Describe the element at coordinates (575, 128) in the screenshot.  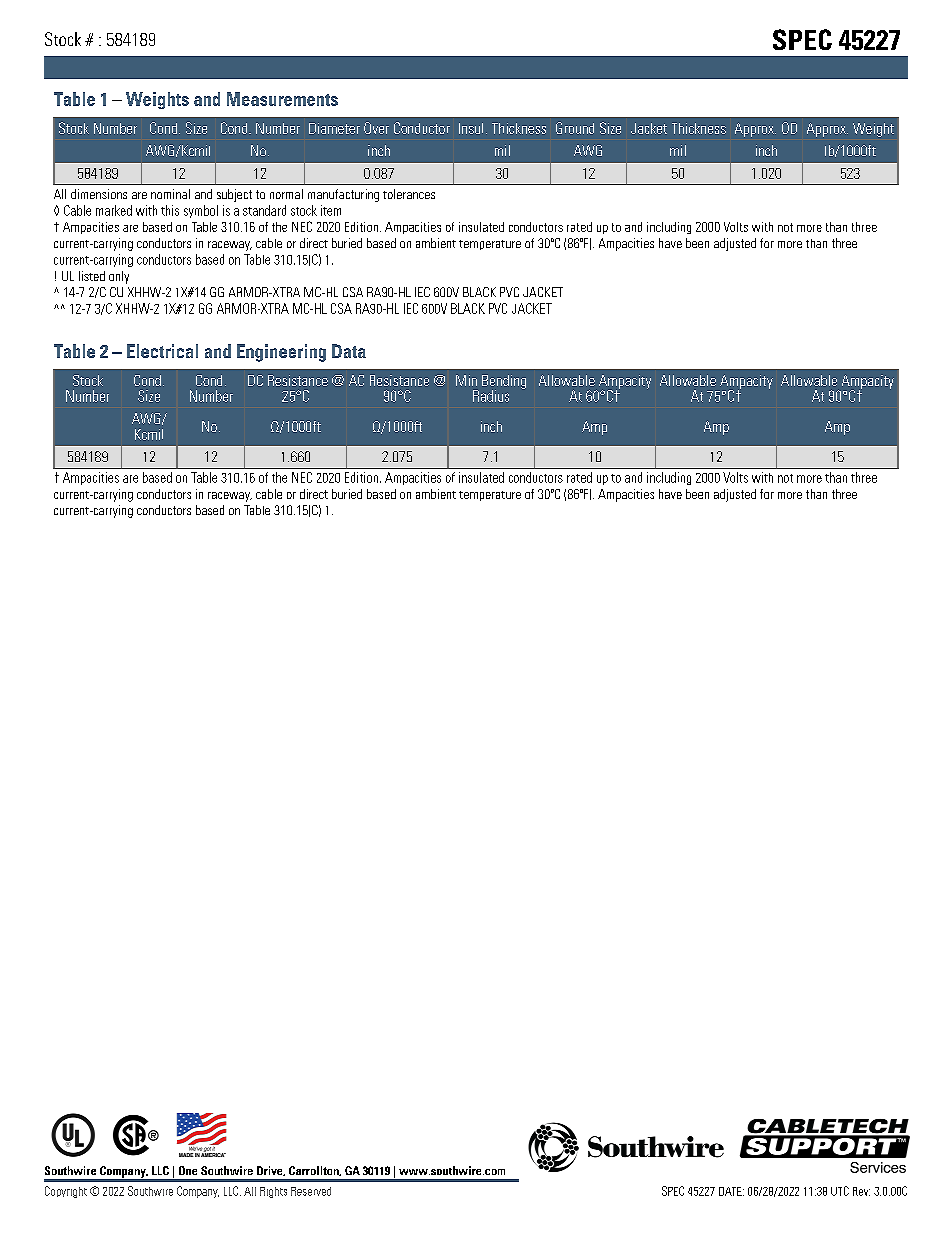
I see `Ground` at that location.
